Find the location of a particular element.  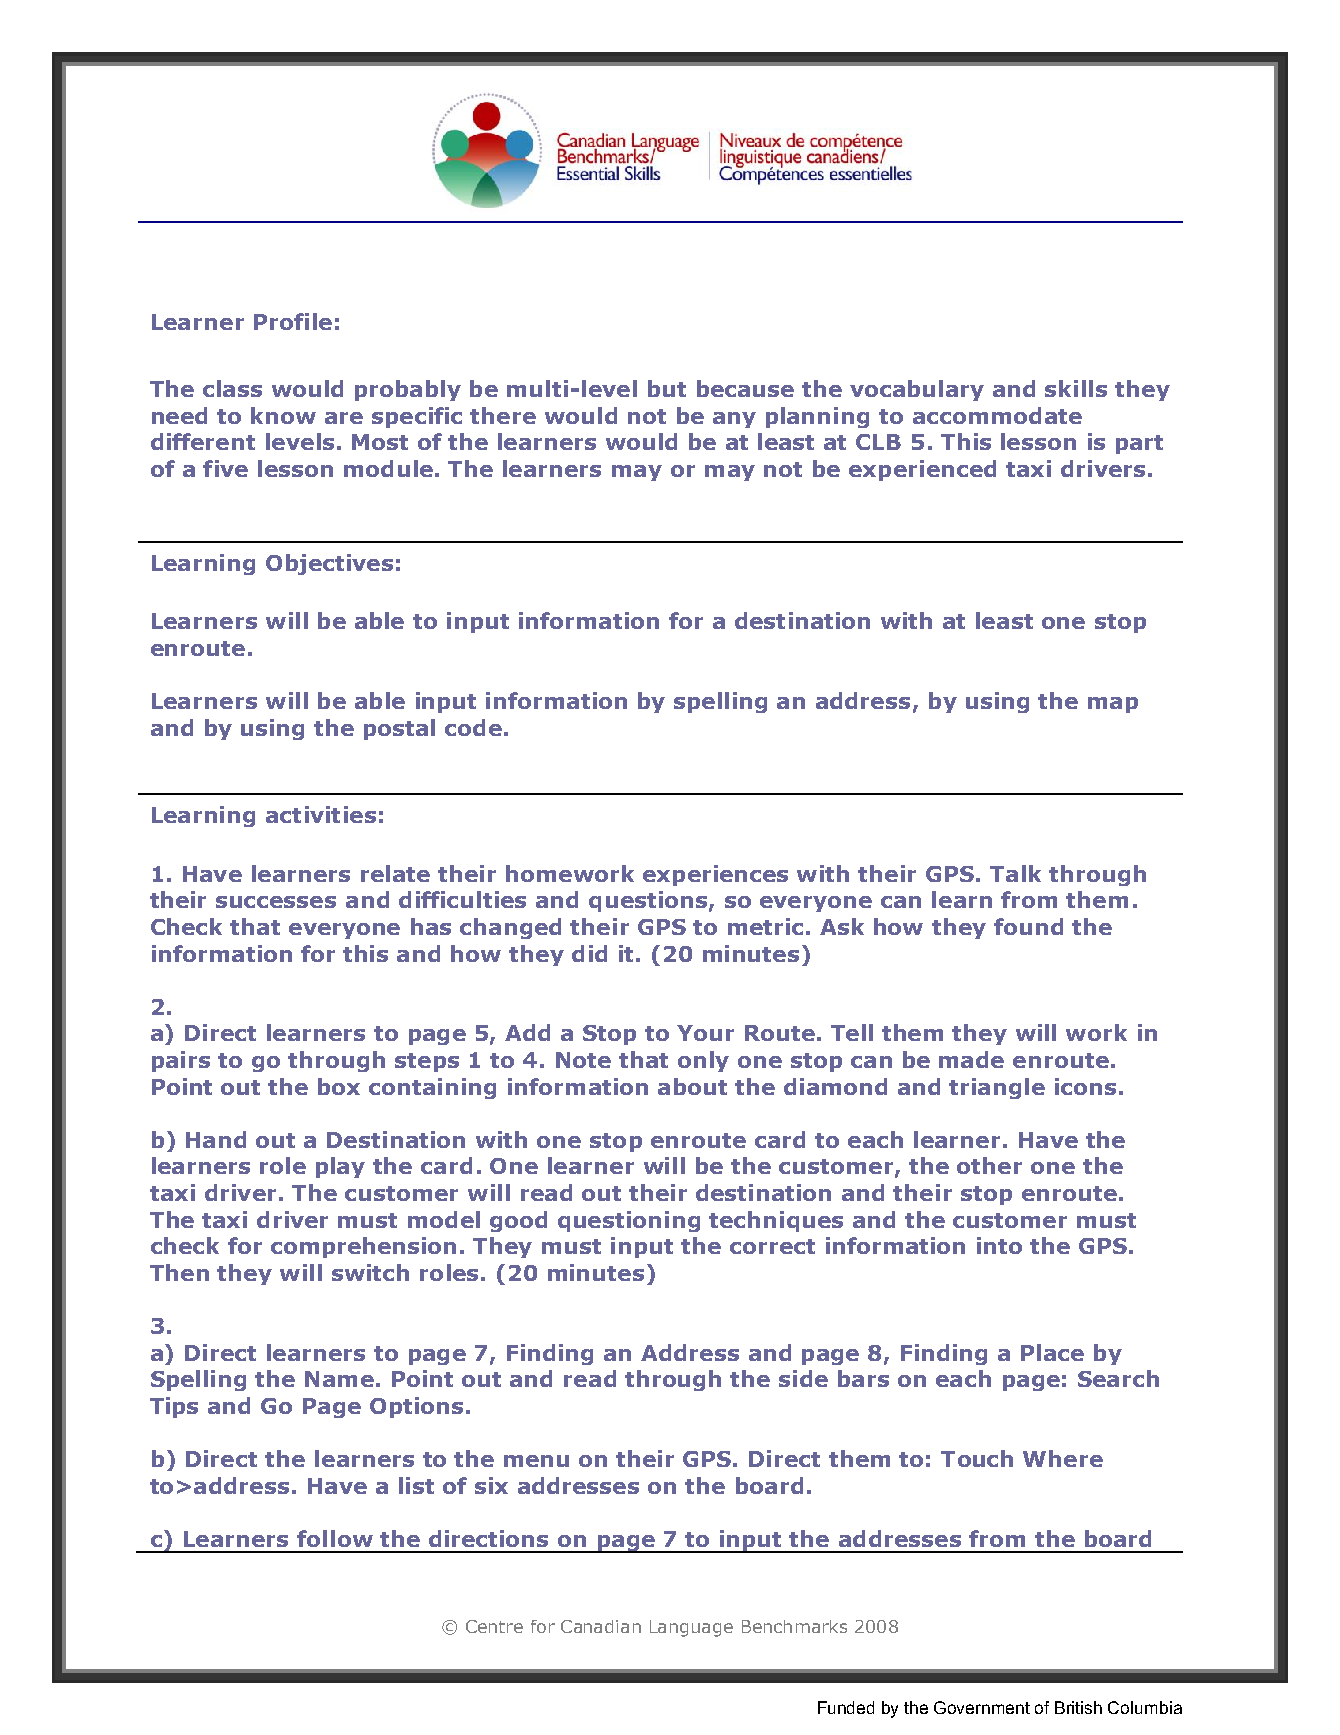

side is located at coordinates (803, 1378).
